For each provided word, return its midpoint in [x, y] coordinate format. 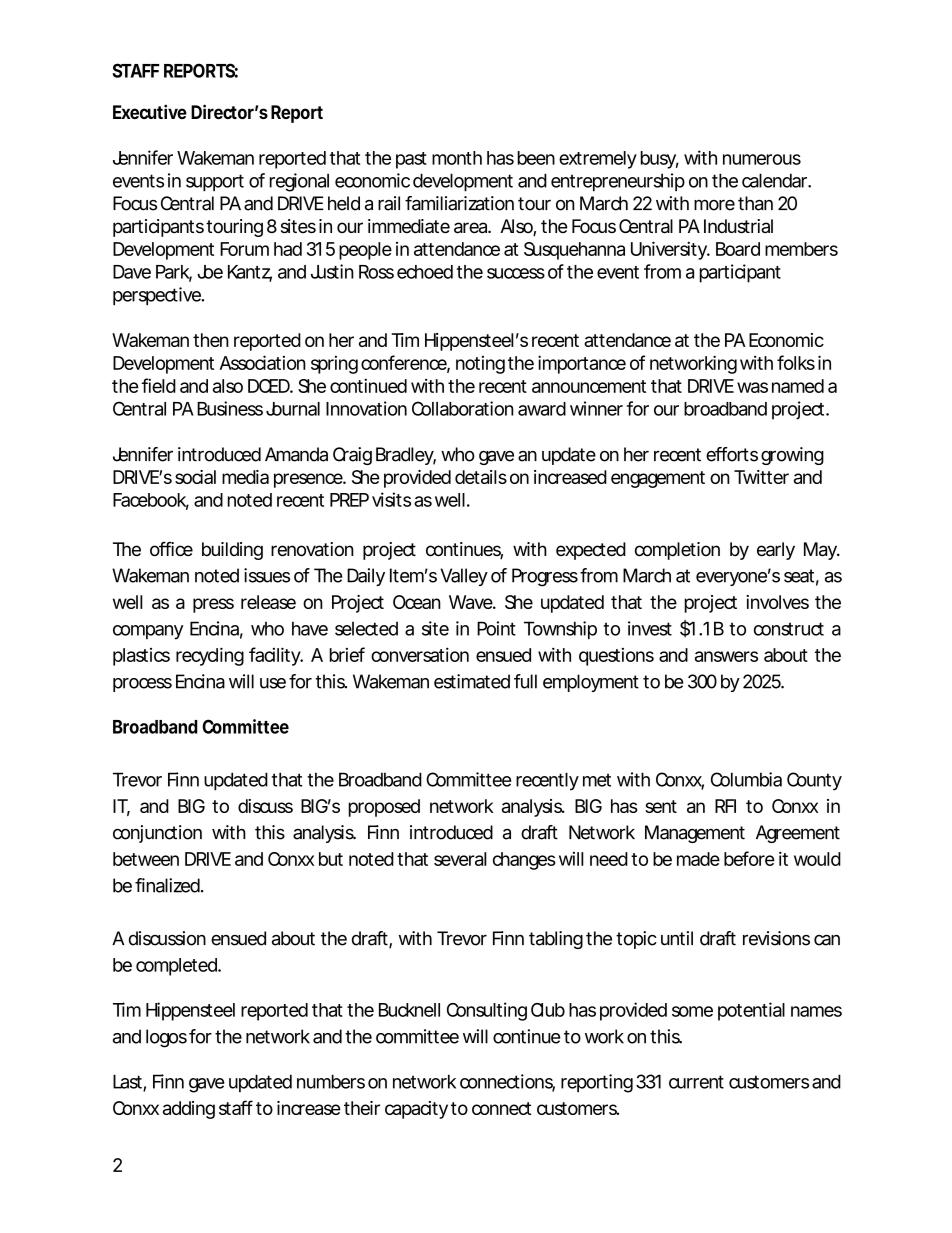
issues [267, 575]
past [411, 160]
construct [789, 629]
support [215, 182]
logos [166, 1038]
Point [496, 628]
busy [658, 160]
